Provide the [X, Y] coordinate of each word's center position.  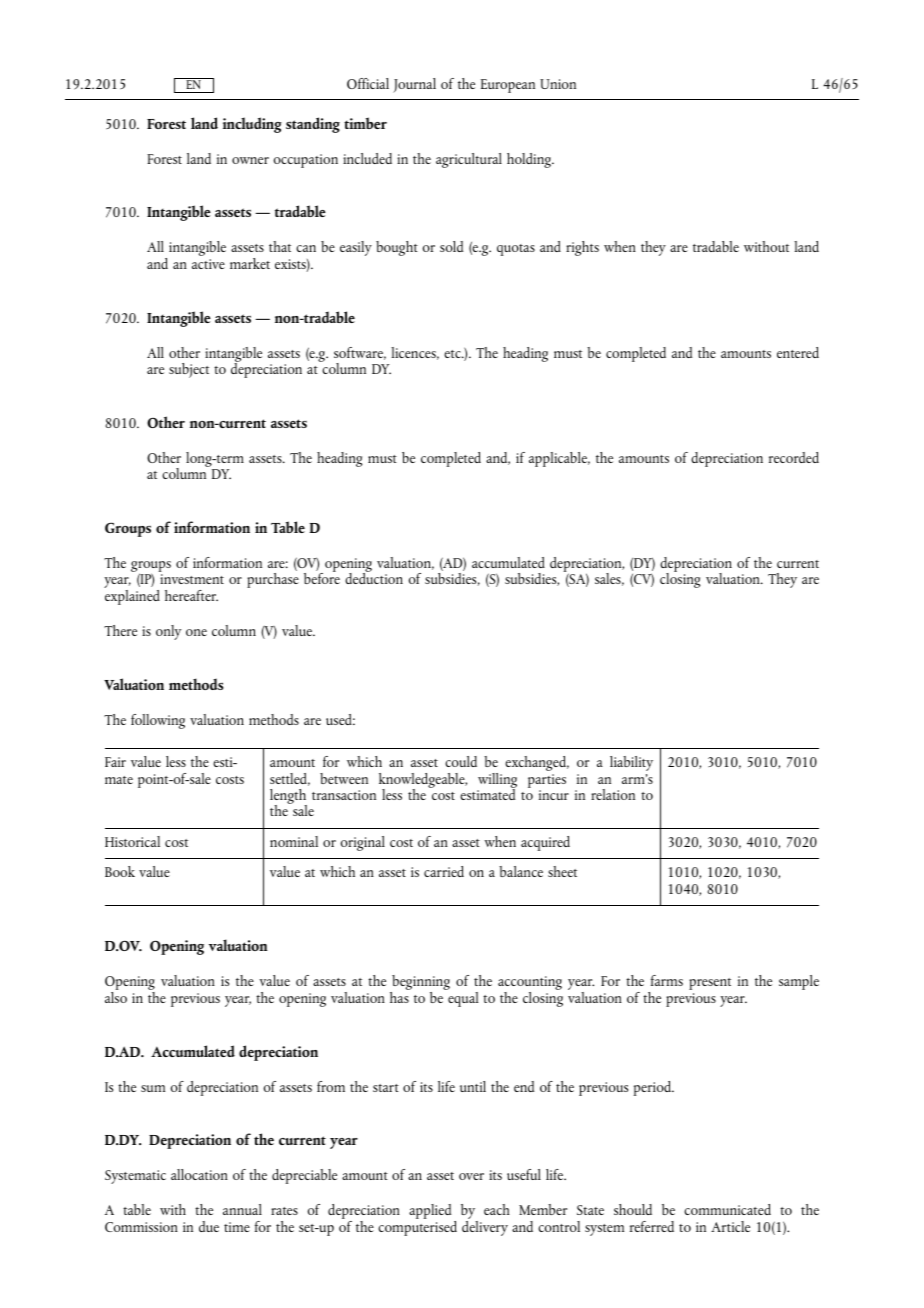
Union [558, 84]
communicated [727, 1209]
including [252, 125]
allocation [199, 1174]
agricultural [469, 160]
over [471, 1176]
